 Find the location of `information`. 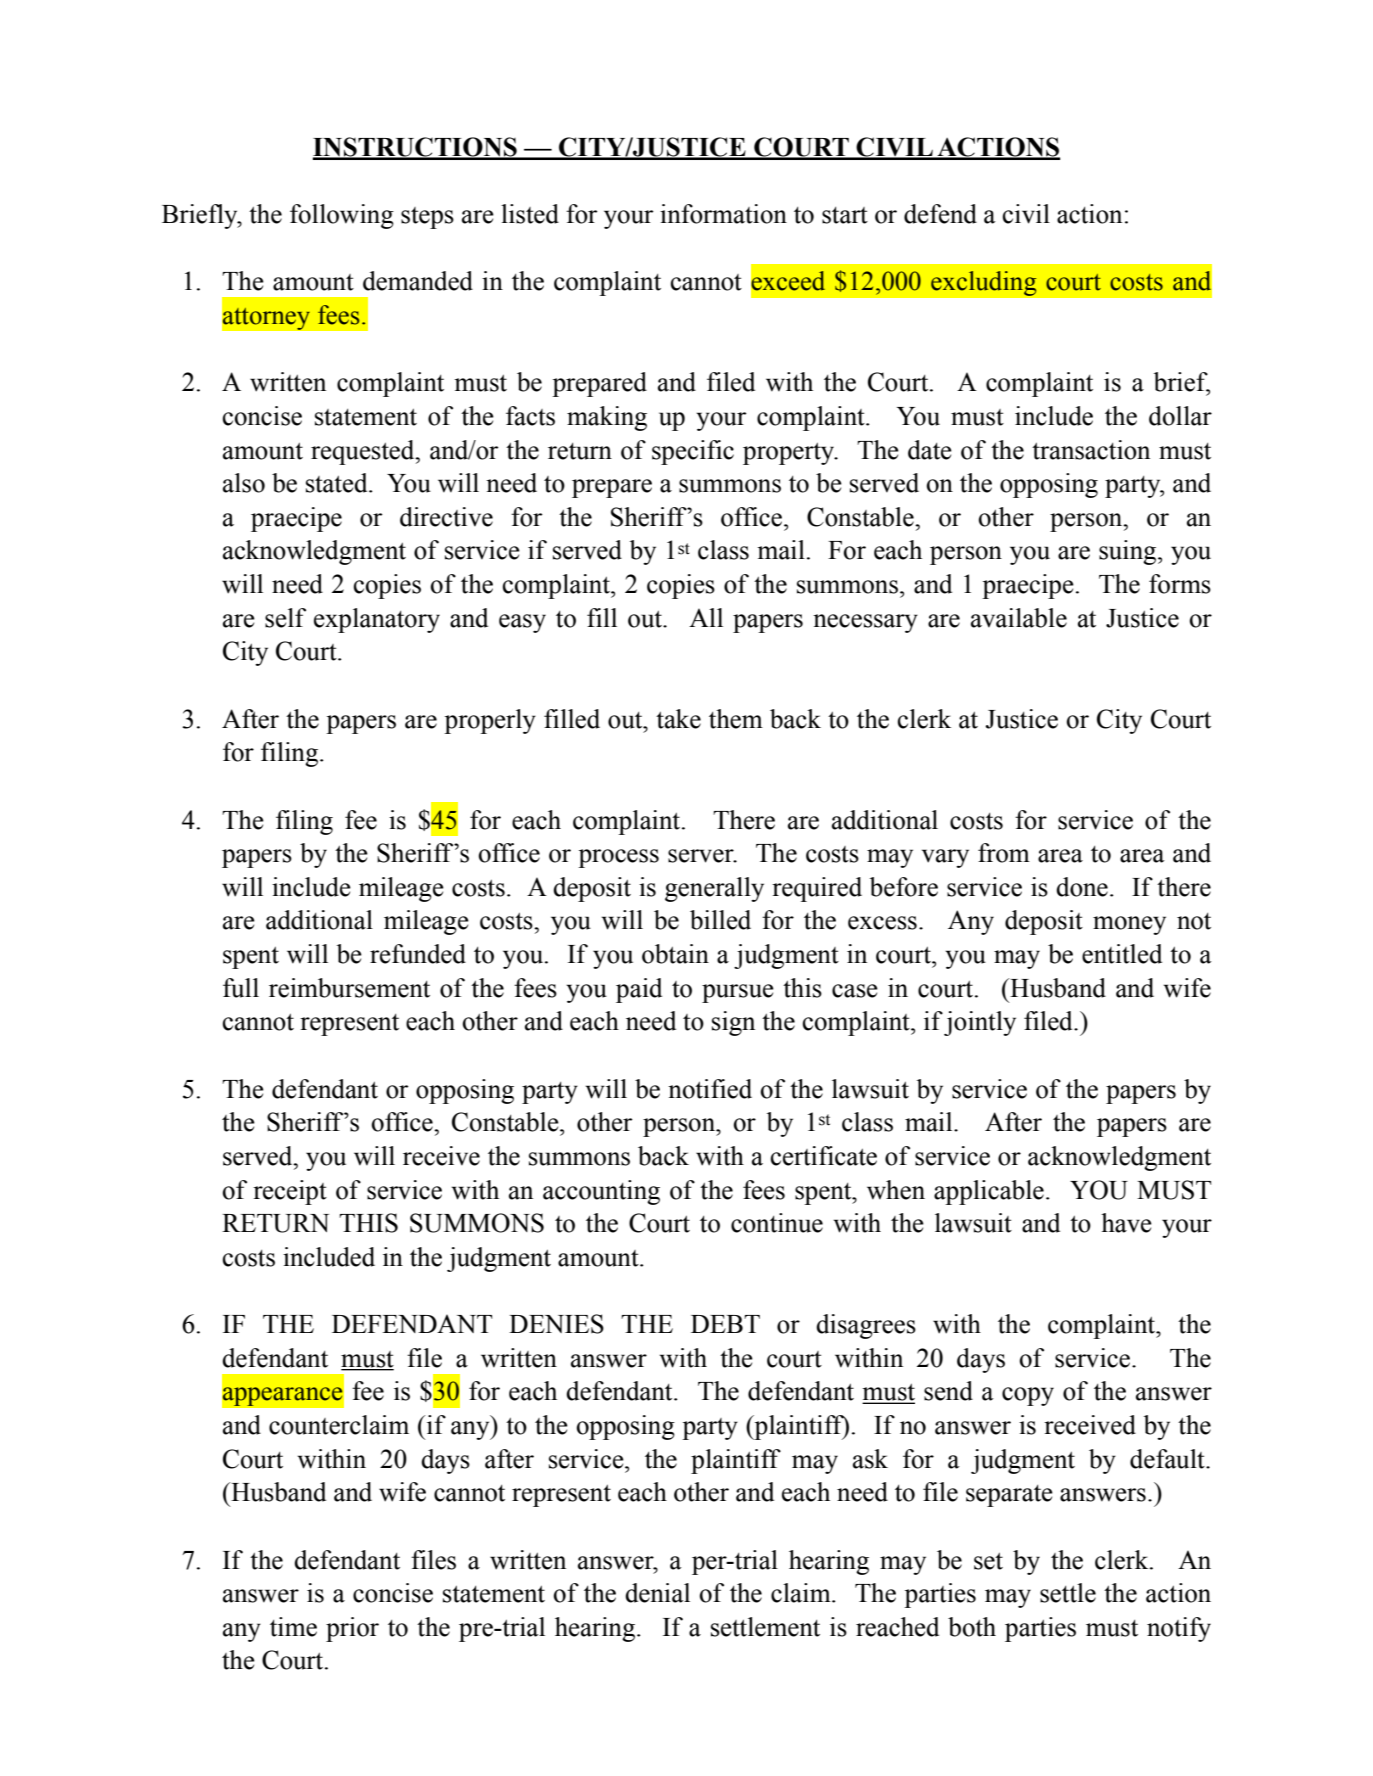

information is located at coordinates (723, 214).
